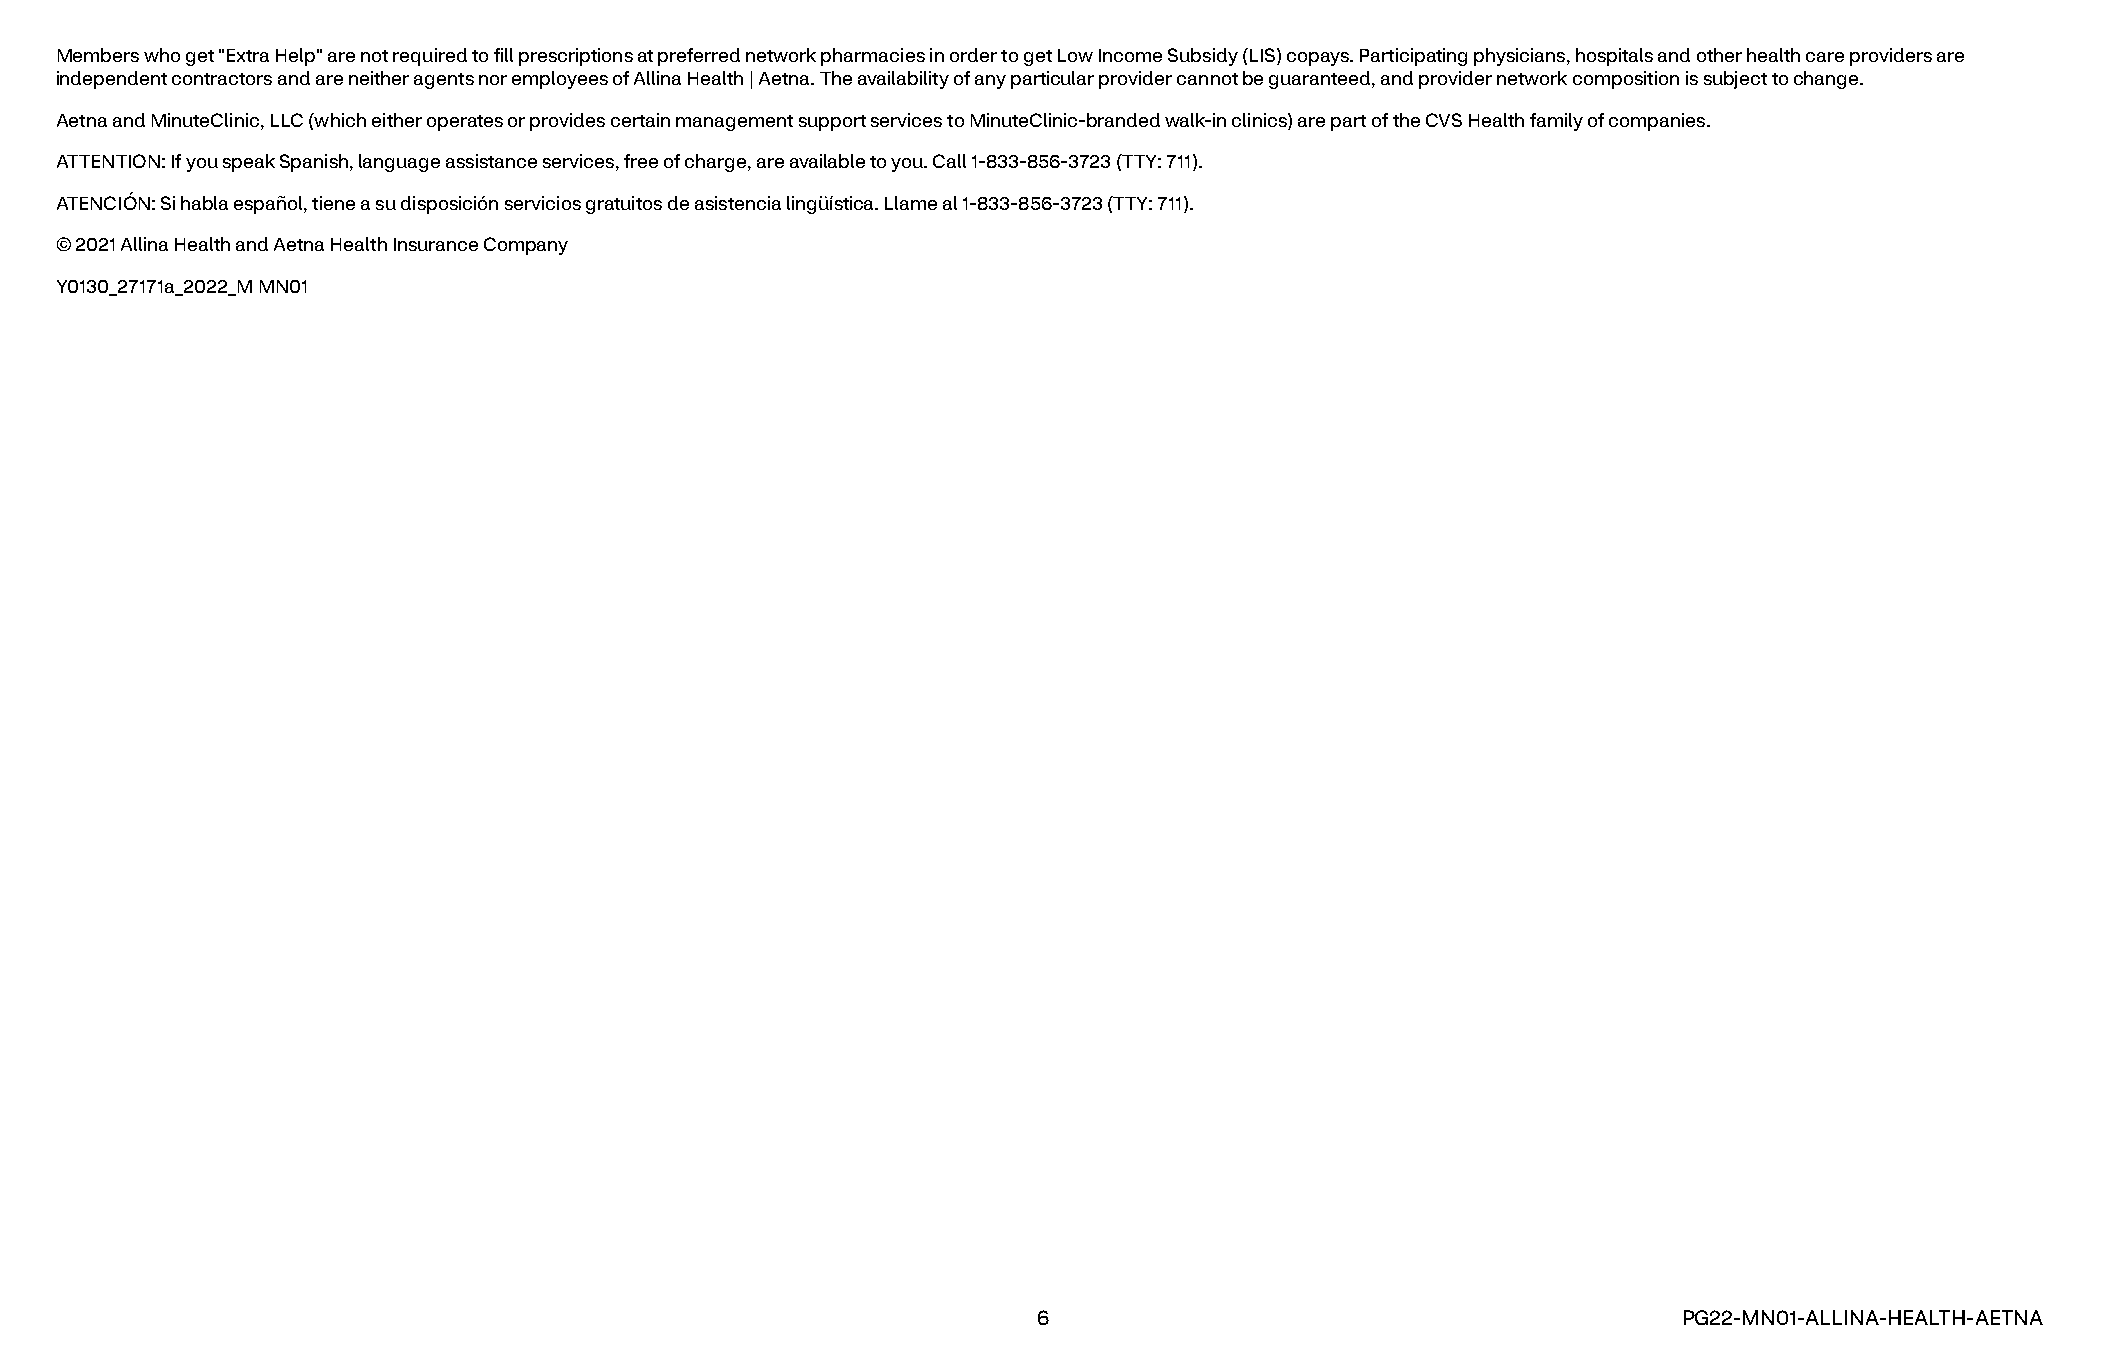  What do you see at coordinates (1614, 57) in the screenshot?
I see `hospitals` at bounding box center [1614, 57].
